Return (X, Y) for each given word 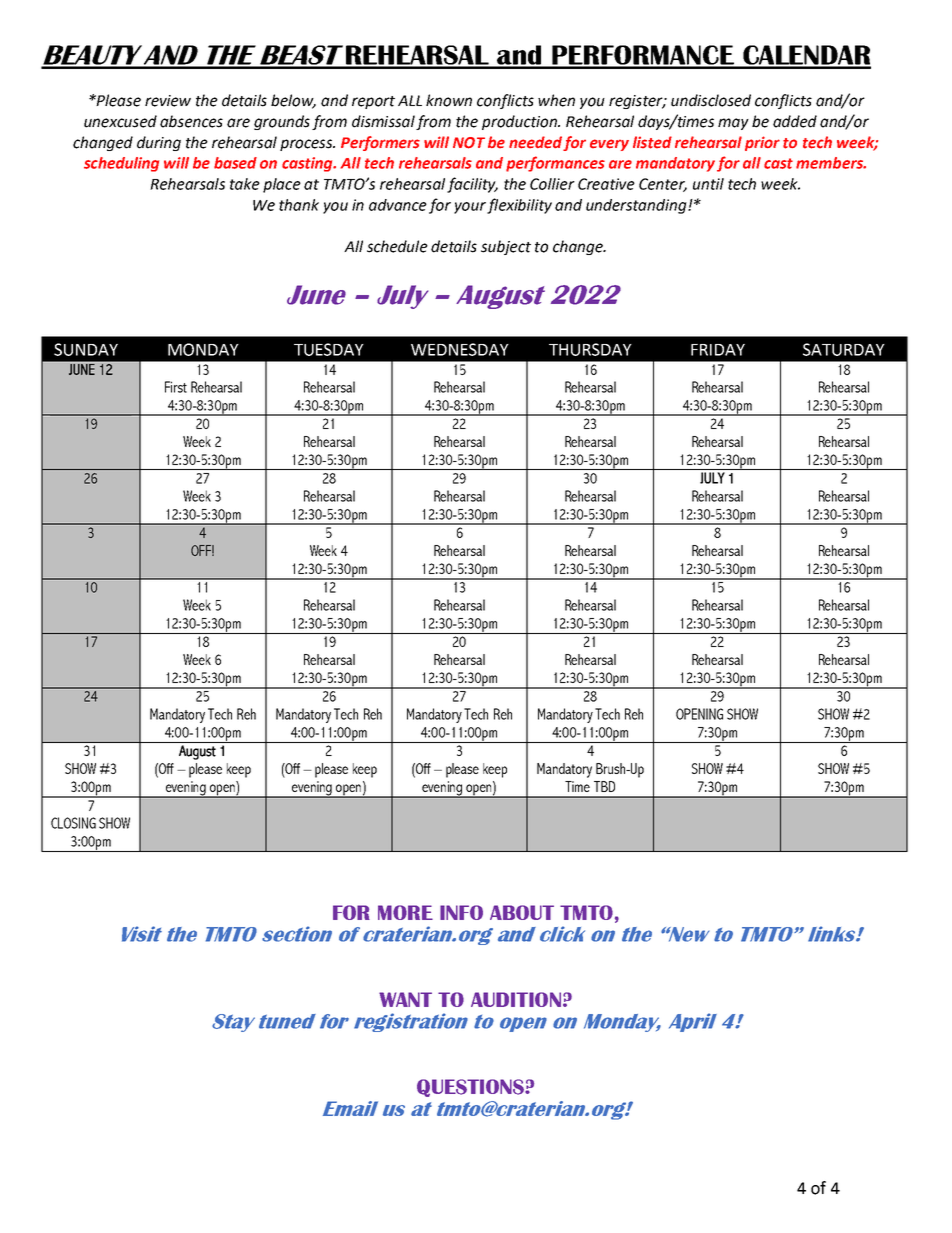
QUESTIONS (471, 1088)
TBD (604, 786)
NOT (469, 143)
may (733, 124)
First (176, 387)
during (159, 143)
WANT (405, 999)
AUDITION (516, 999)
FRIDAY (718, 350)
